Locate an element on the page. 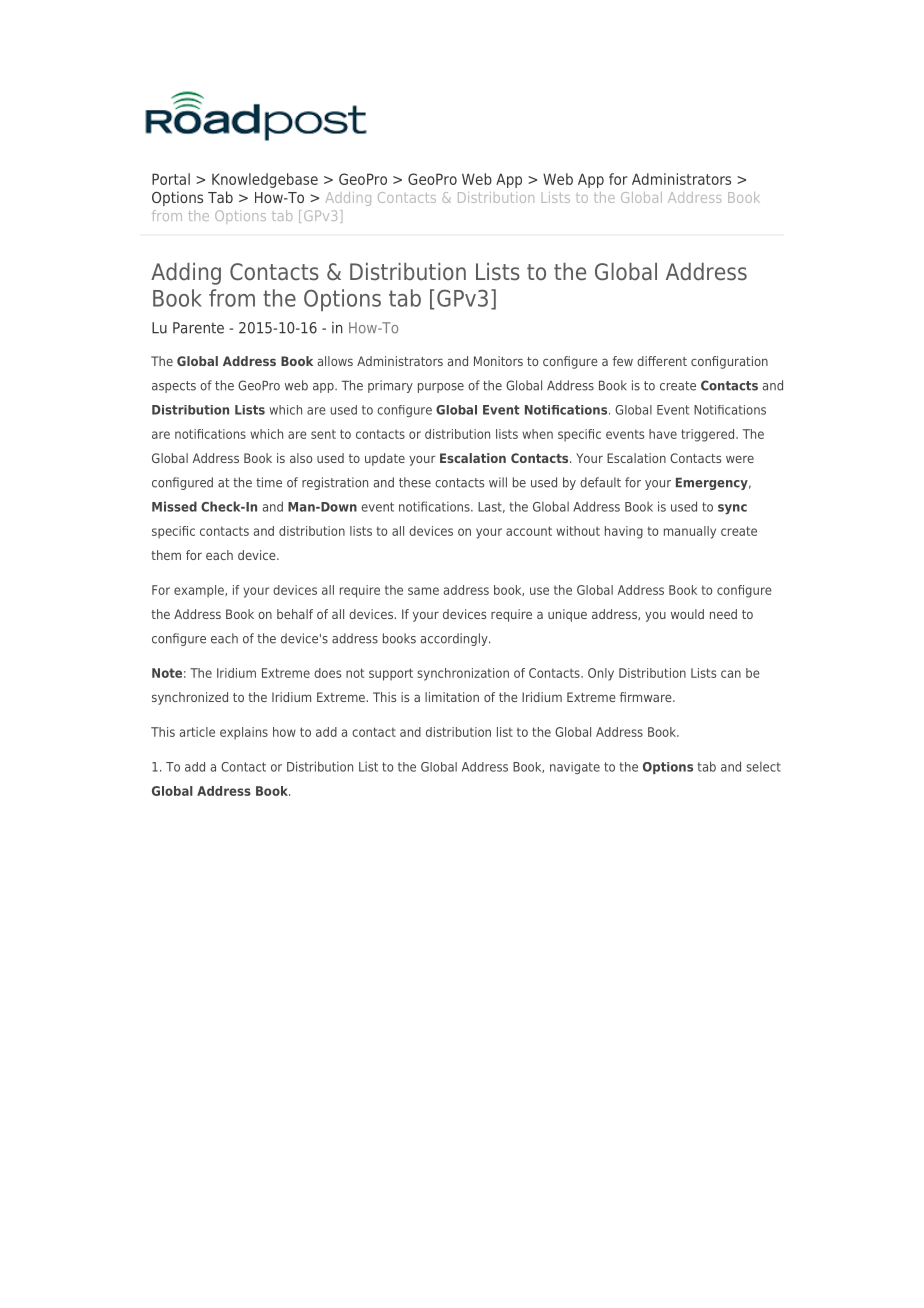  time is located at coordinates (269, 482).
